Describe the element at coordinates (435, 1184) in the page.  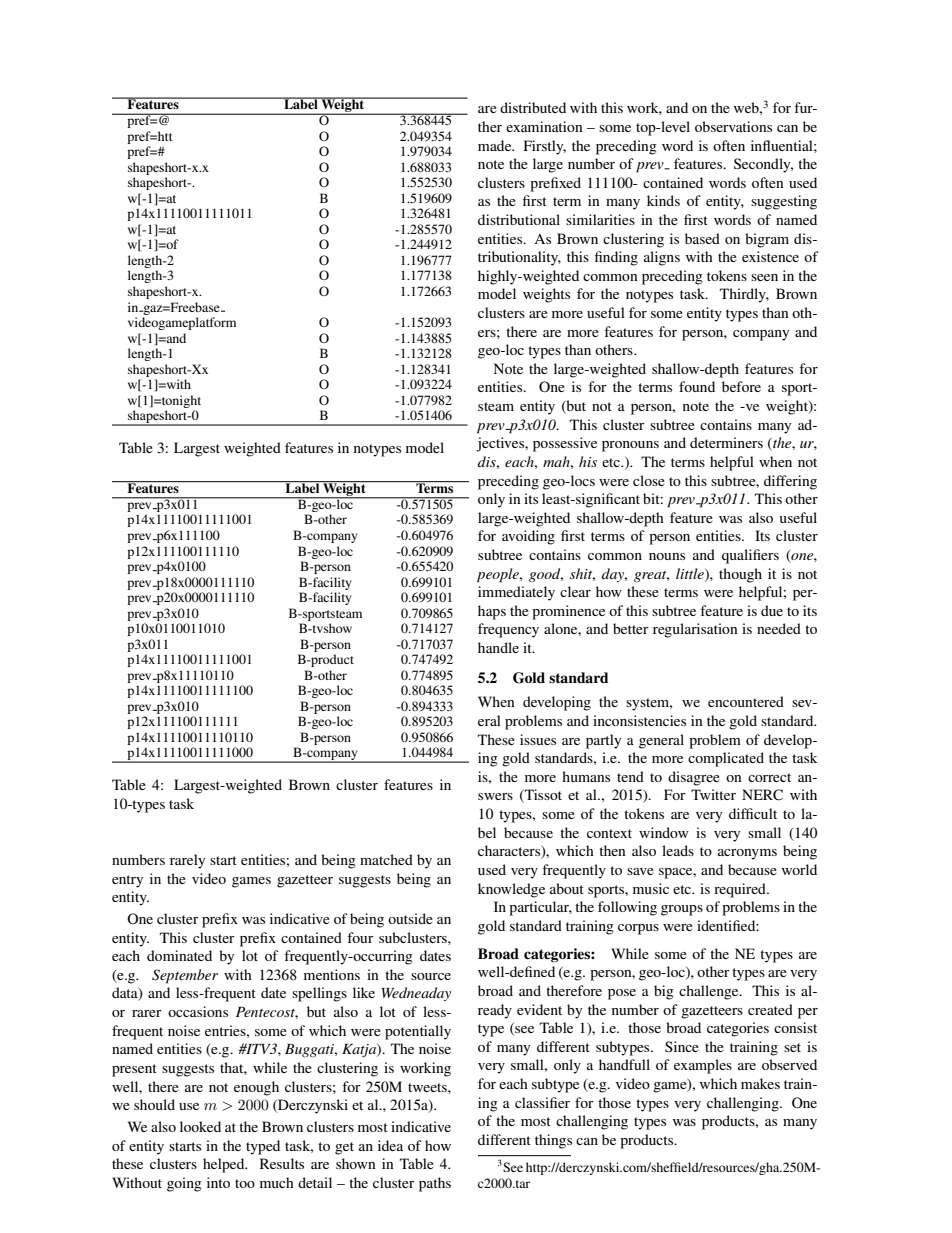
I see `paths` at that location.
